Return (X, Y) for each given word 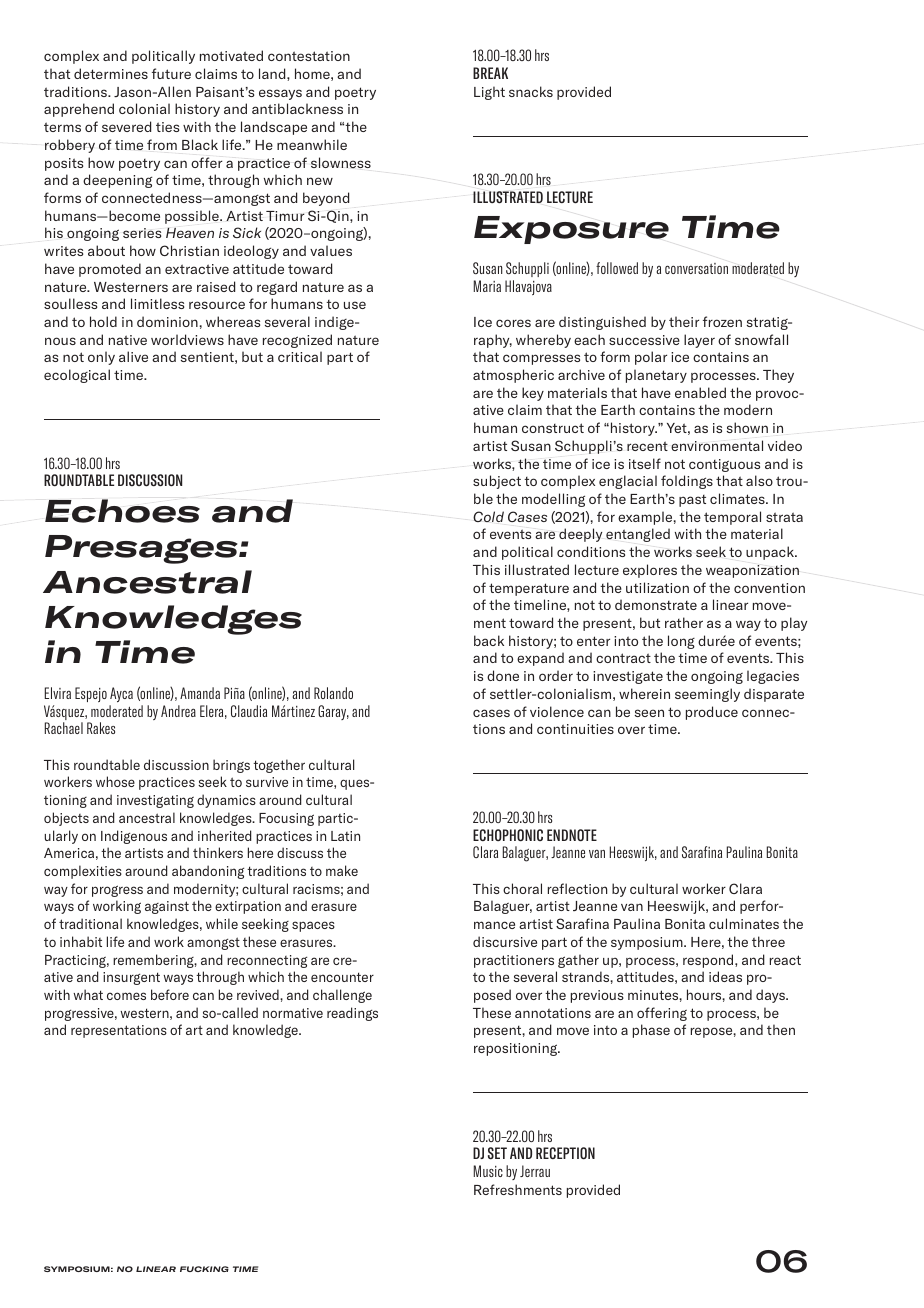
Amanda (200, 693)
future (171, 73)
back (489, 640)
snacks (531, 91)
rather (684, 622)
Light (489, 93)
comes (126, 996)
